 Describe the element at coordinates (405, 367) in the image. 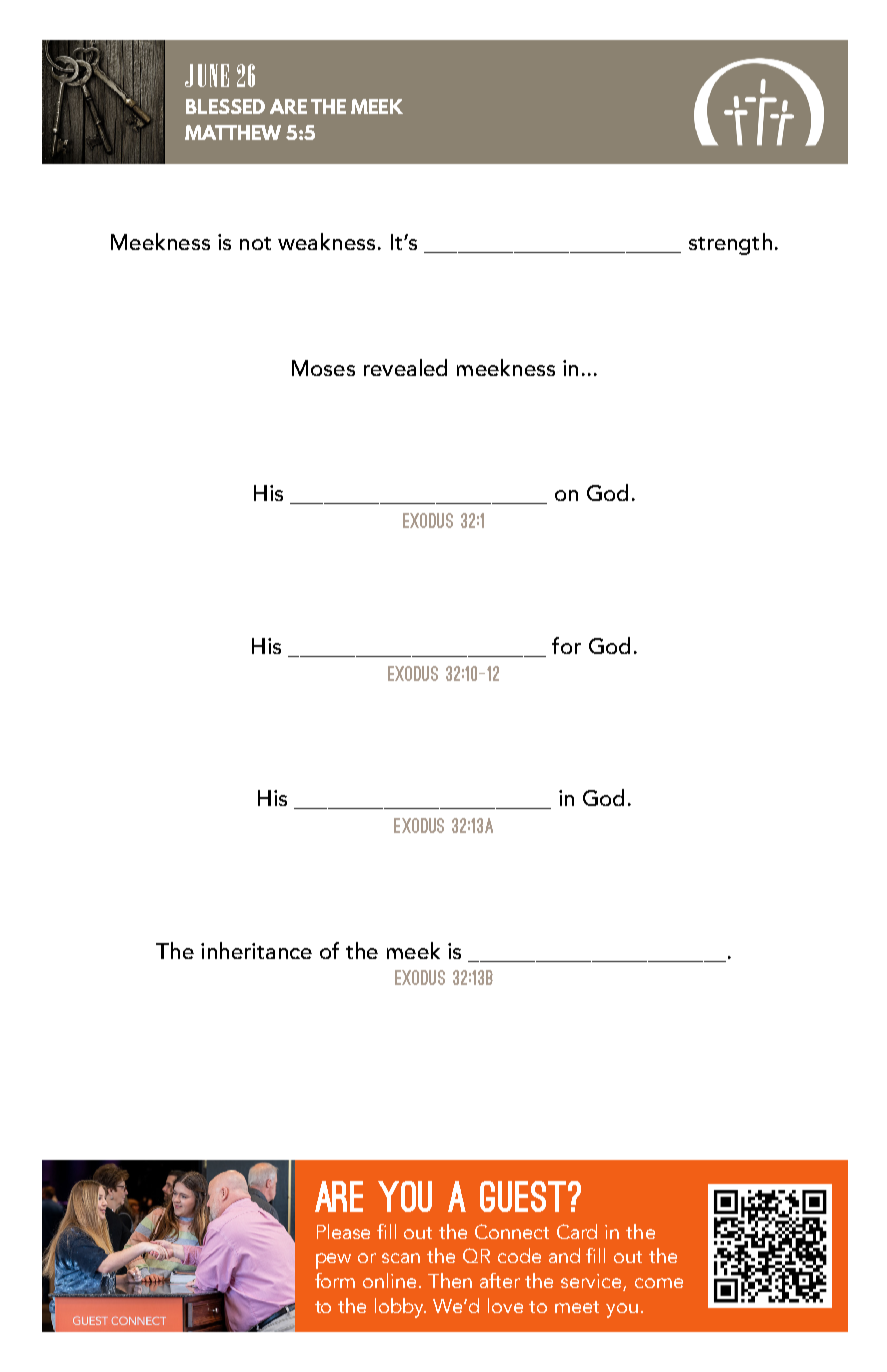

I see `revealed` at that location.
